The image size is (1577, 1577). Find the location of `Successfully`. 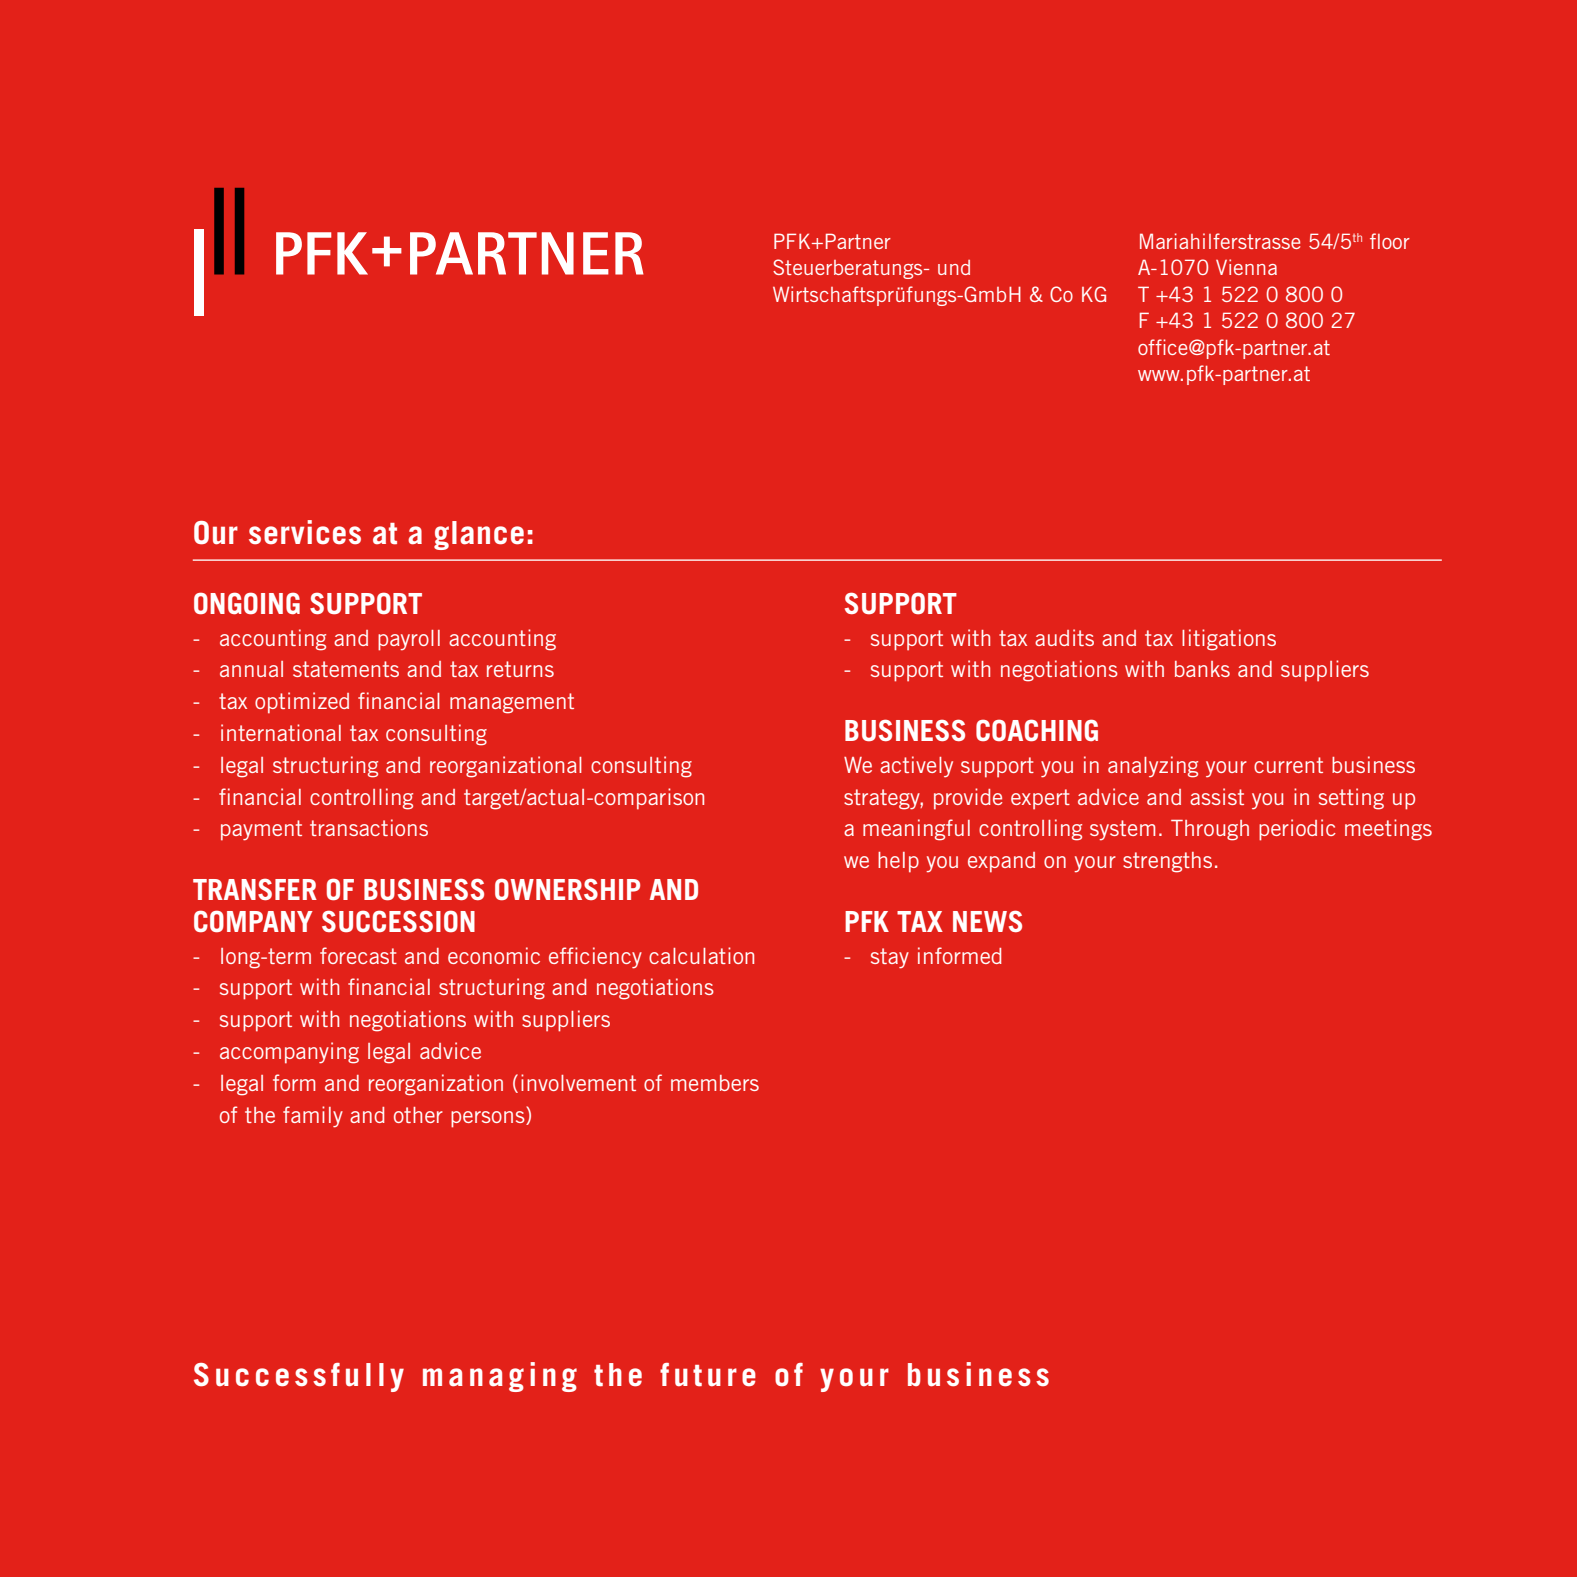

Successfully is located at coordinates (299, 1377).
